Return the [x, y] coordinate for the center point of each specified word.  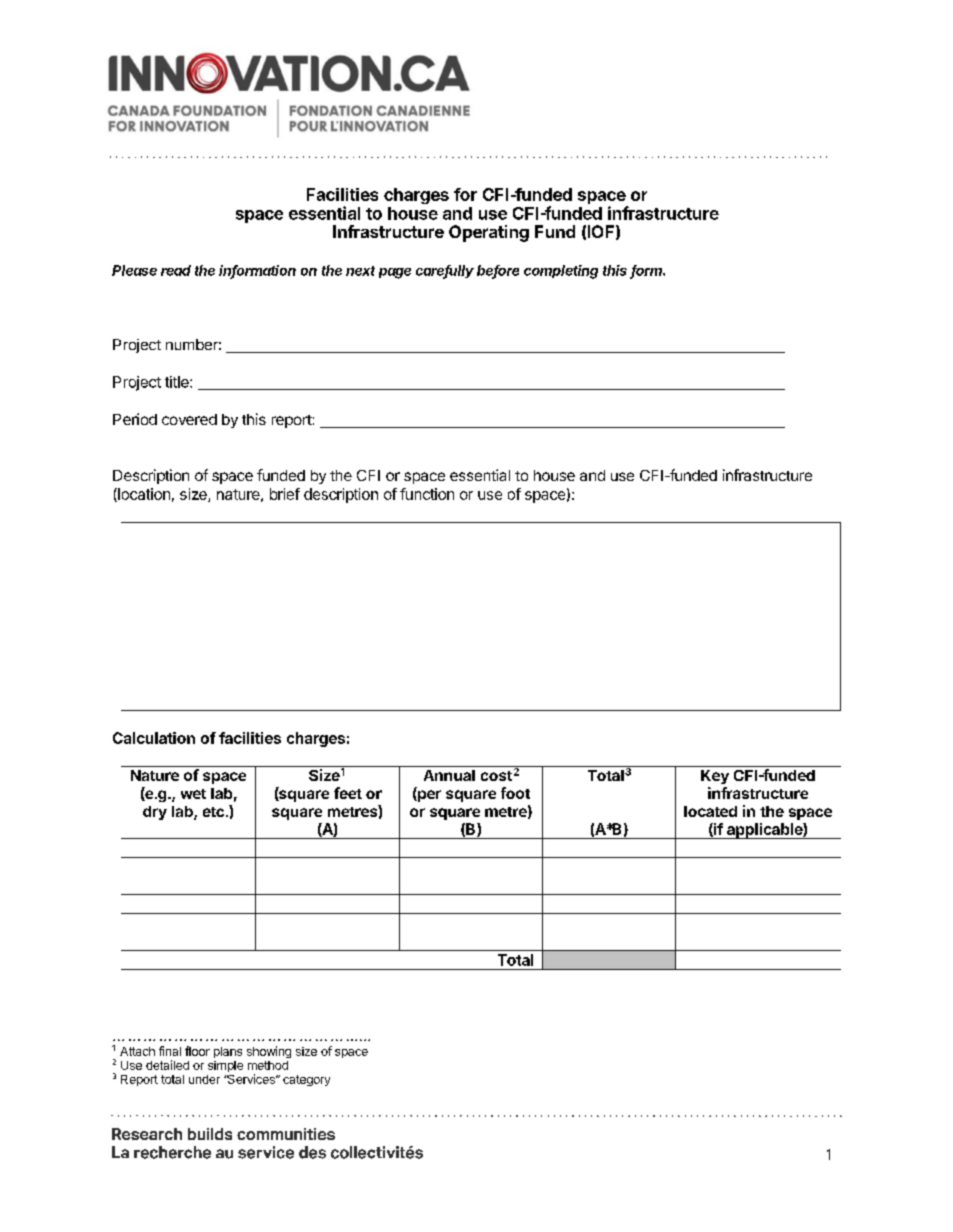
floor [197, 1051]
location [143, 495]
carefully [445, 272]
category [306, 1080]
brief [285, 494]
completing [561, 272]
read [176, 270]
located [710, 811]
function [427, 494]
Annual [449, 775]
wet [193, 794]
